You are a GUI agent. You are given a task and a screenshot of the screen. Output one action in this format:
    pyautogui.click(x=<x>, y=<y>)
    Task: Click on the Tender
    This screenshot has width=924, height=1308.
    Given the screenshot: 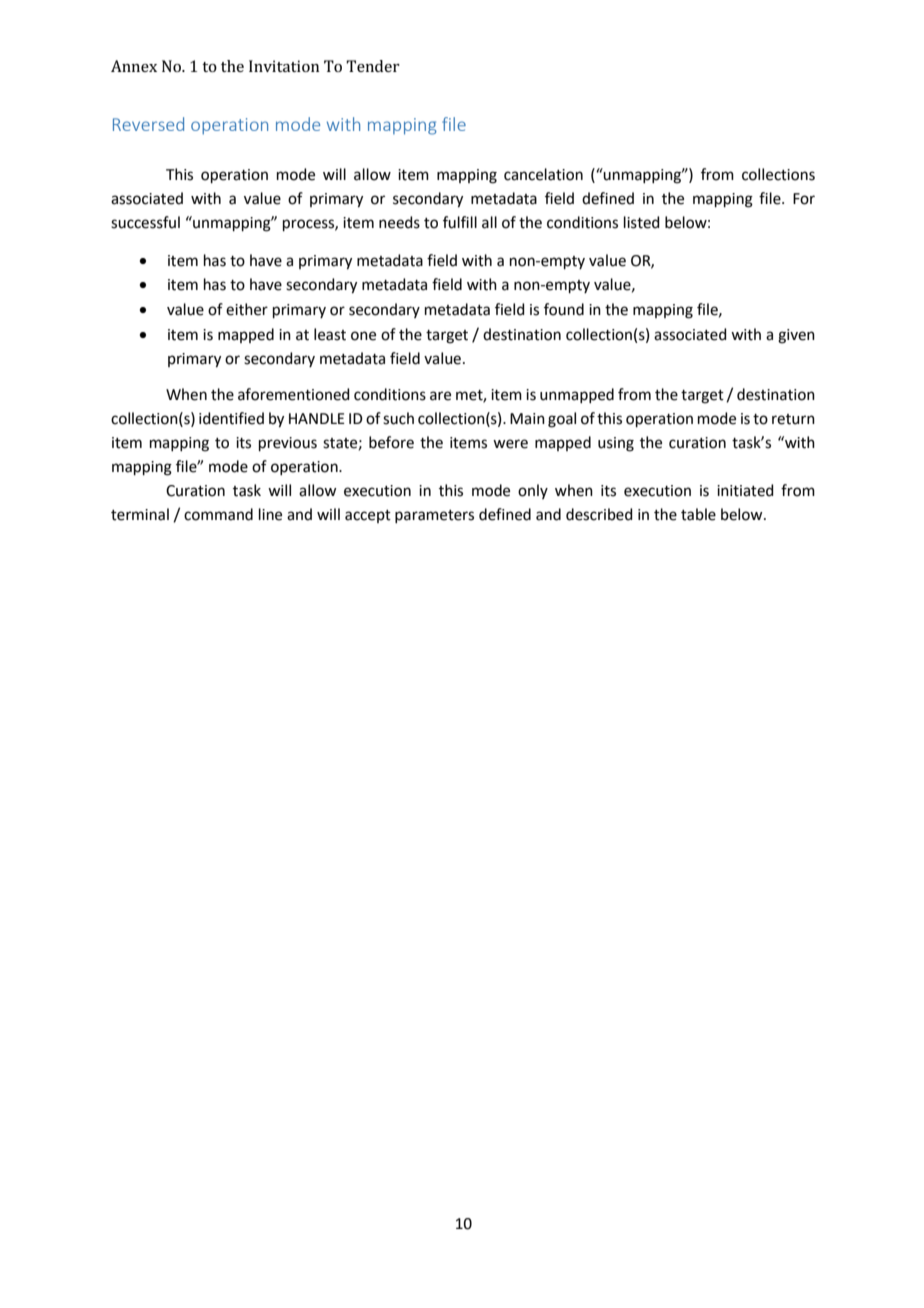 What is the action you would take?
    pyautogui.click(x=373, y=66)
